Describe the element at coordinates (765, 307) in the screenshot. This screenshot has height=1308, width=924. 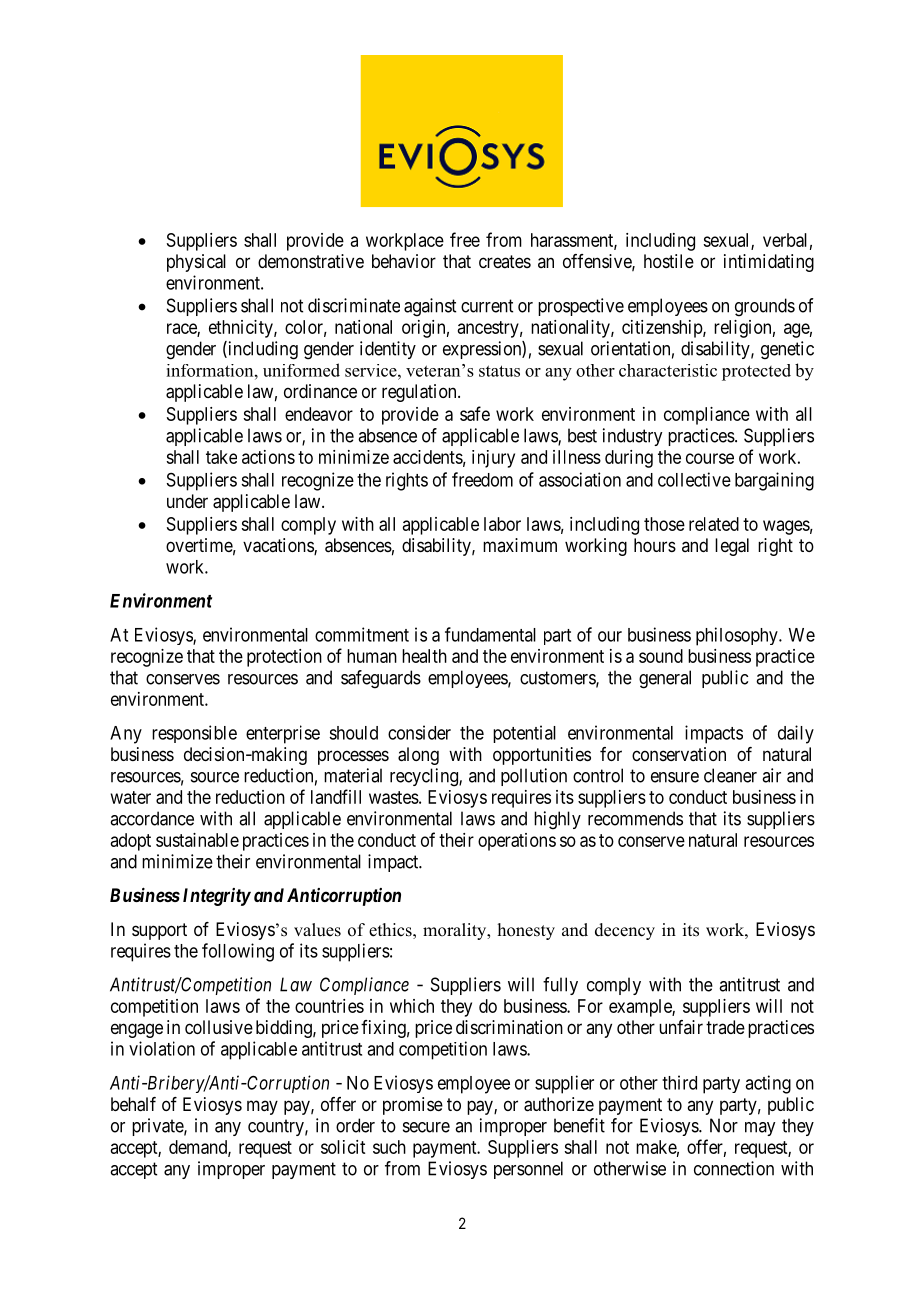
I see `grounds` at that location.
